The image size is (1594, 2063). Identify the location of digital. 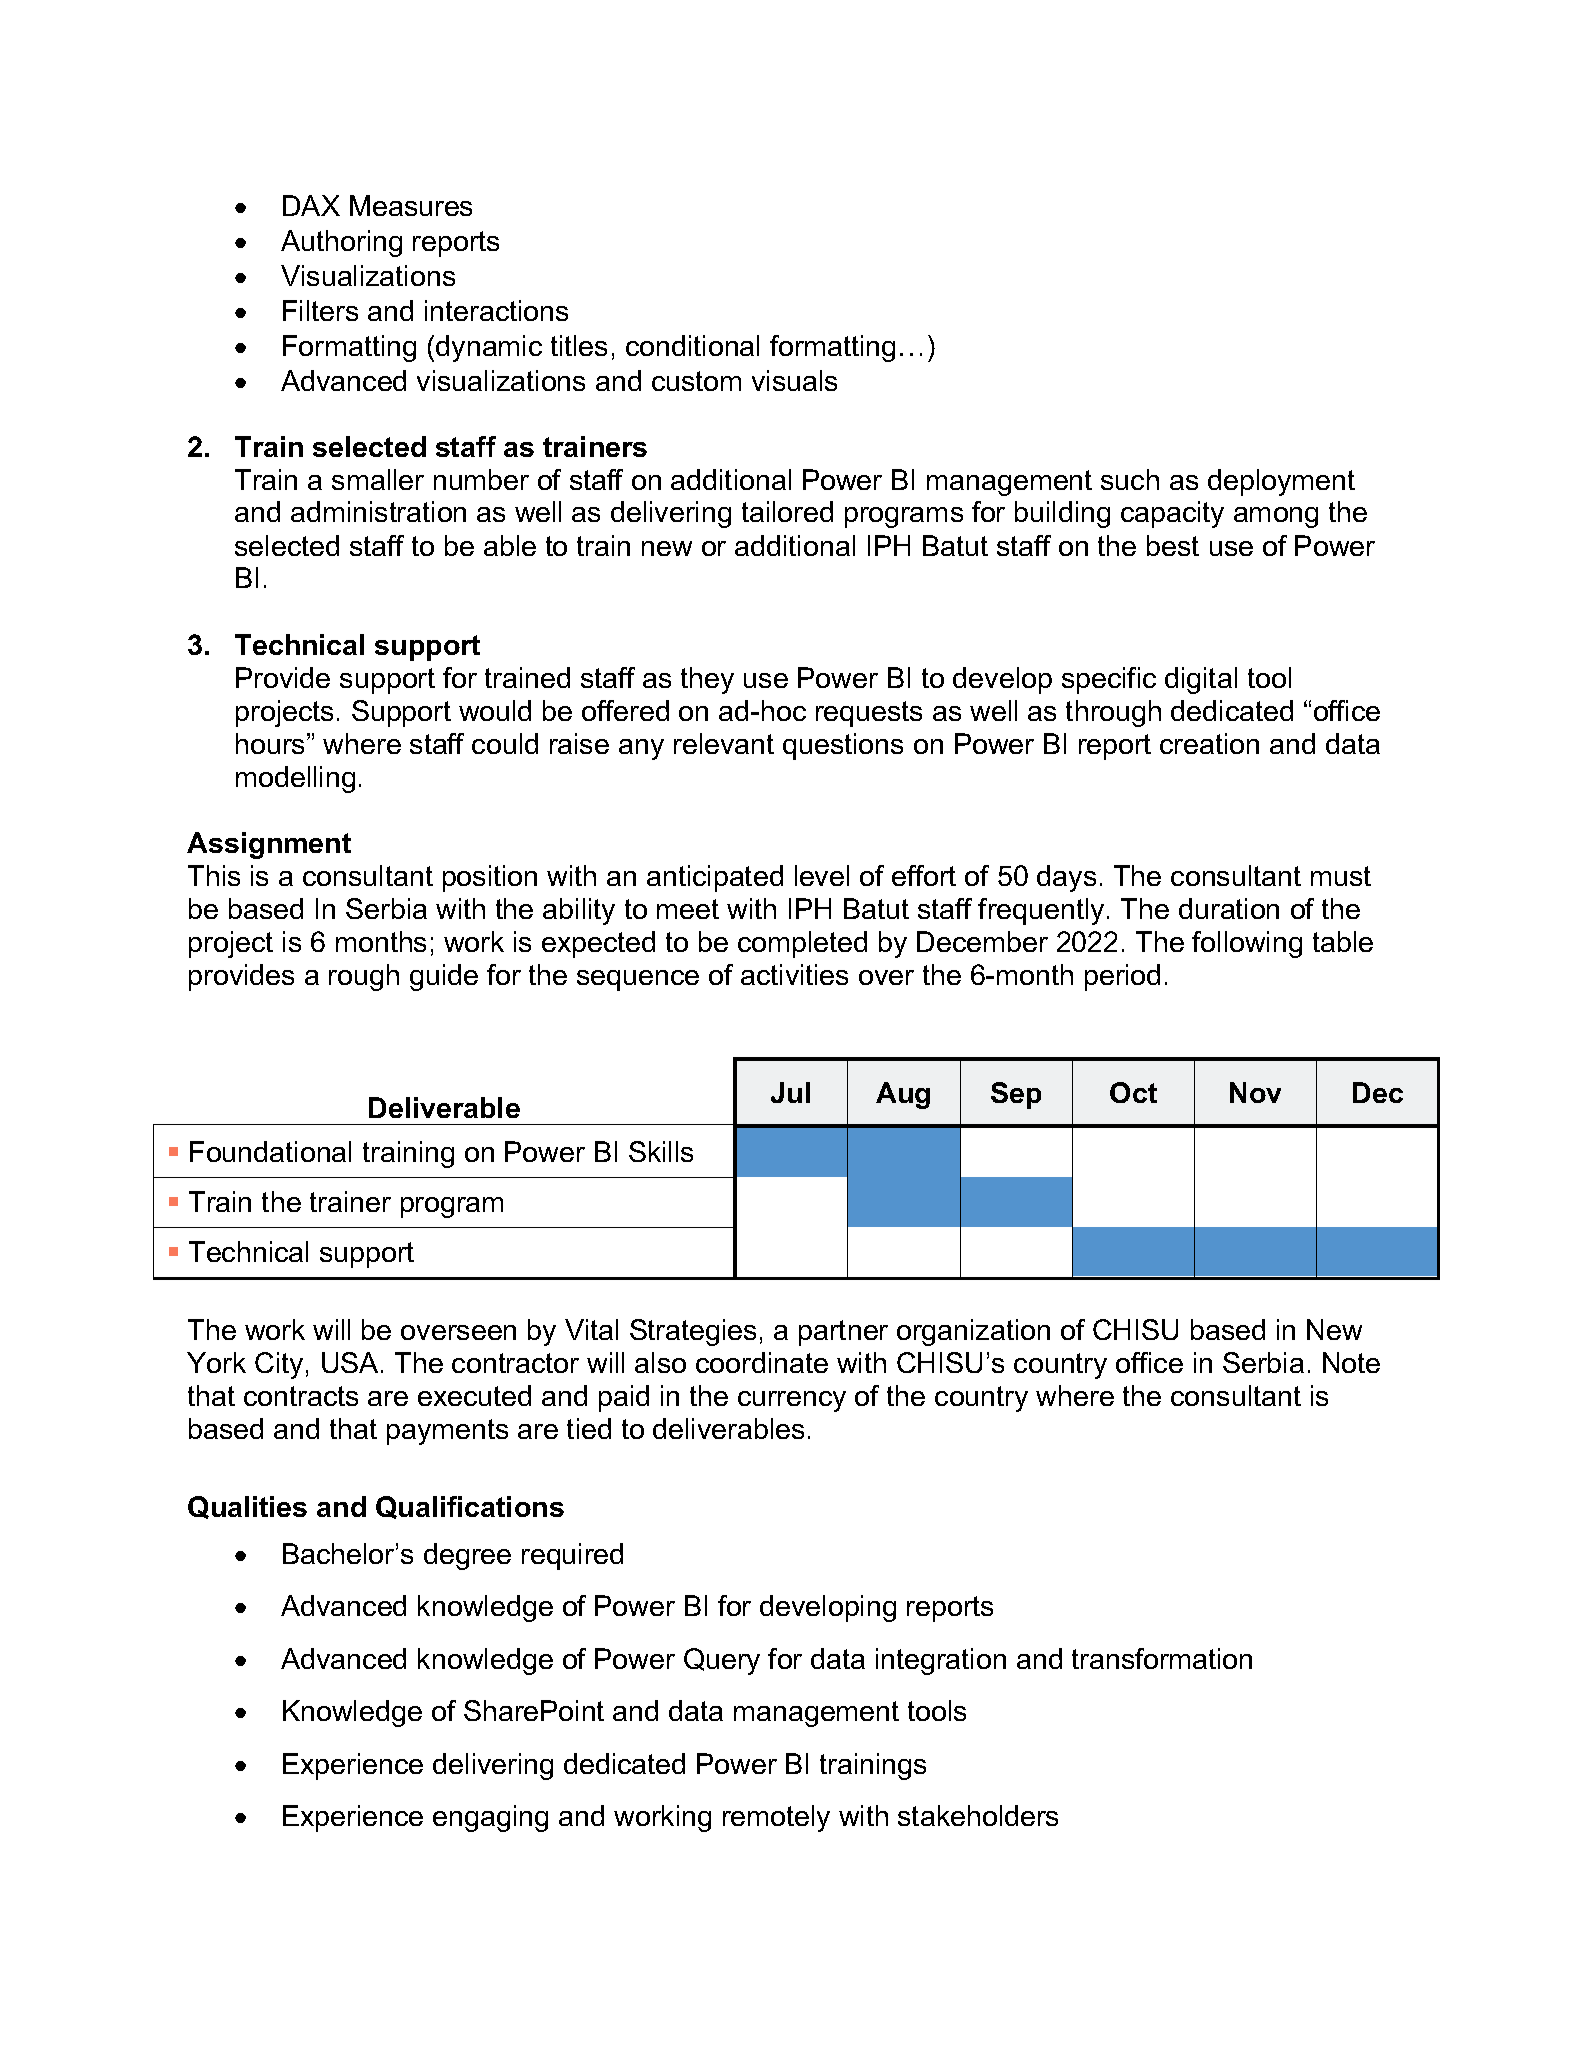
(1201, 680).
